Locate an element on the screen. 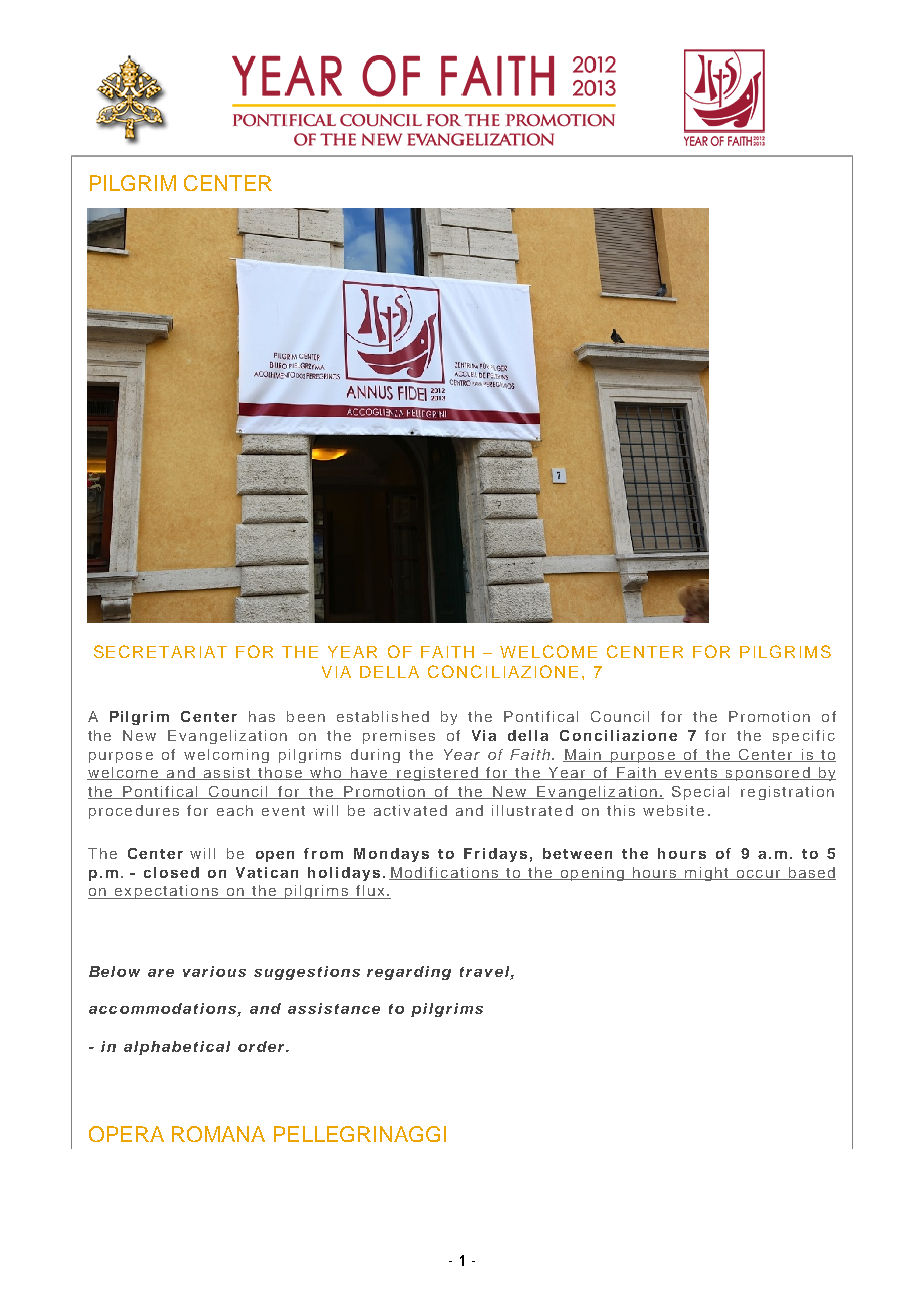 This screenshot has width=924, height=1308. order is located at coordinates (262, 1046).
